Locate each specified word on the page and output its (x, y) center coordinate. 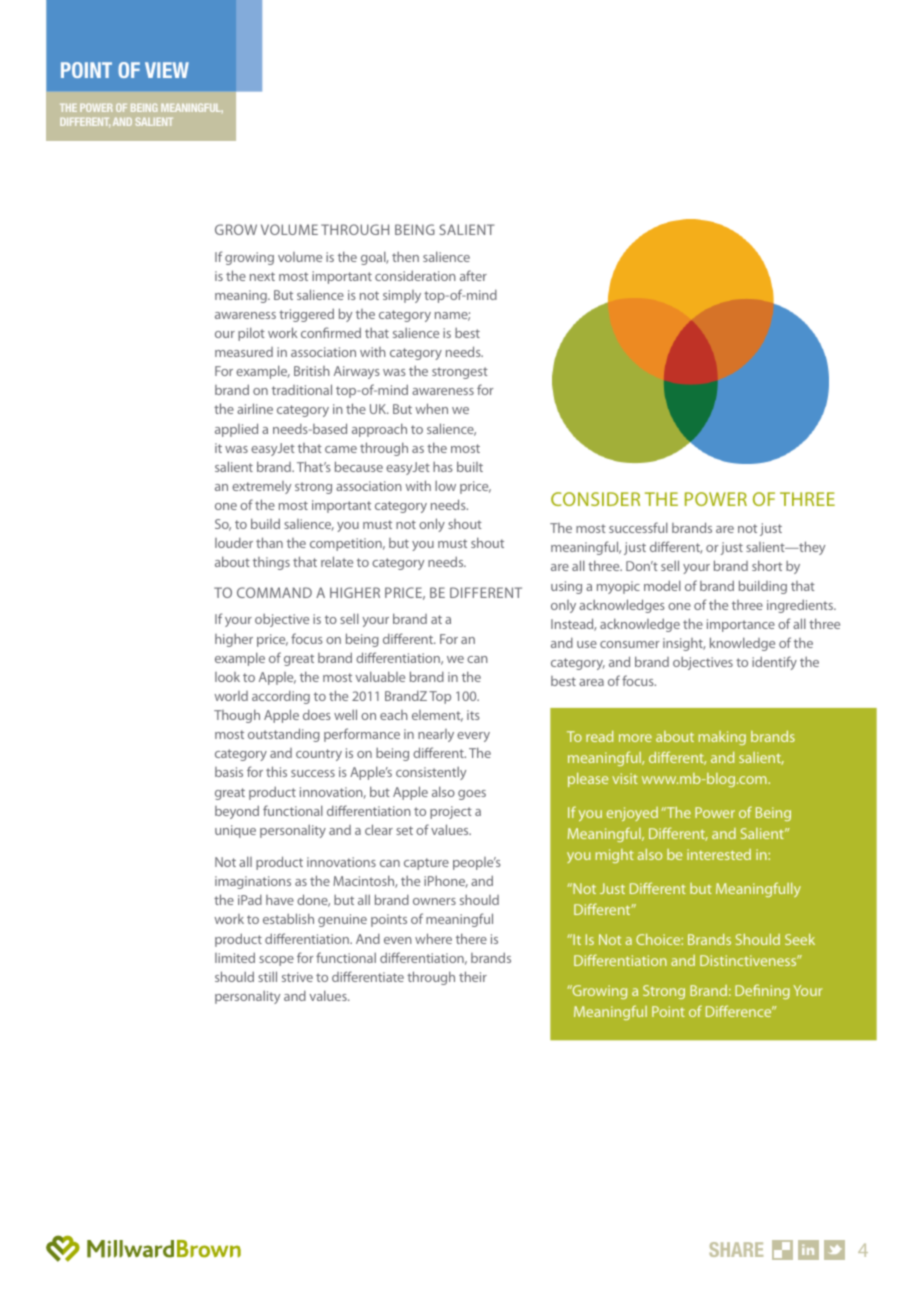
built (470, 466)
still (267, 976)
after (473, 275)
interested (719, 854)
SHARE (736, 1249)
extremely (261, 487)
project (451, 812)
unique (235, 831)
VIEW (167, 70)
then (405, 257)
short (767, 565)
